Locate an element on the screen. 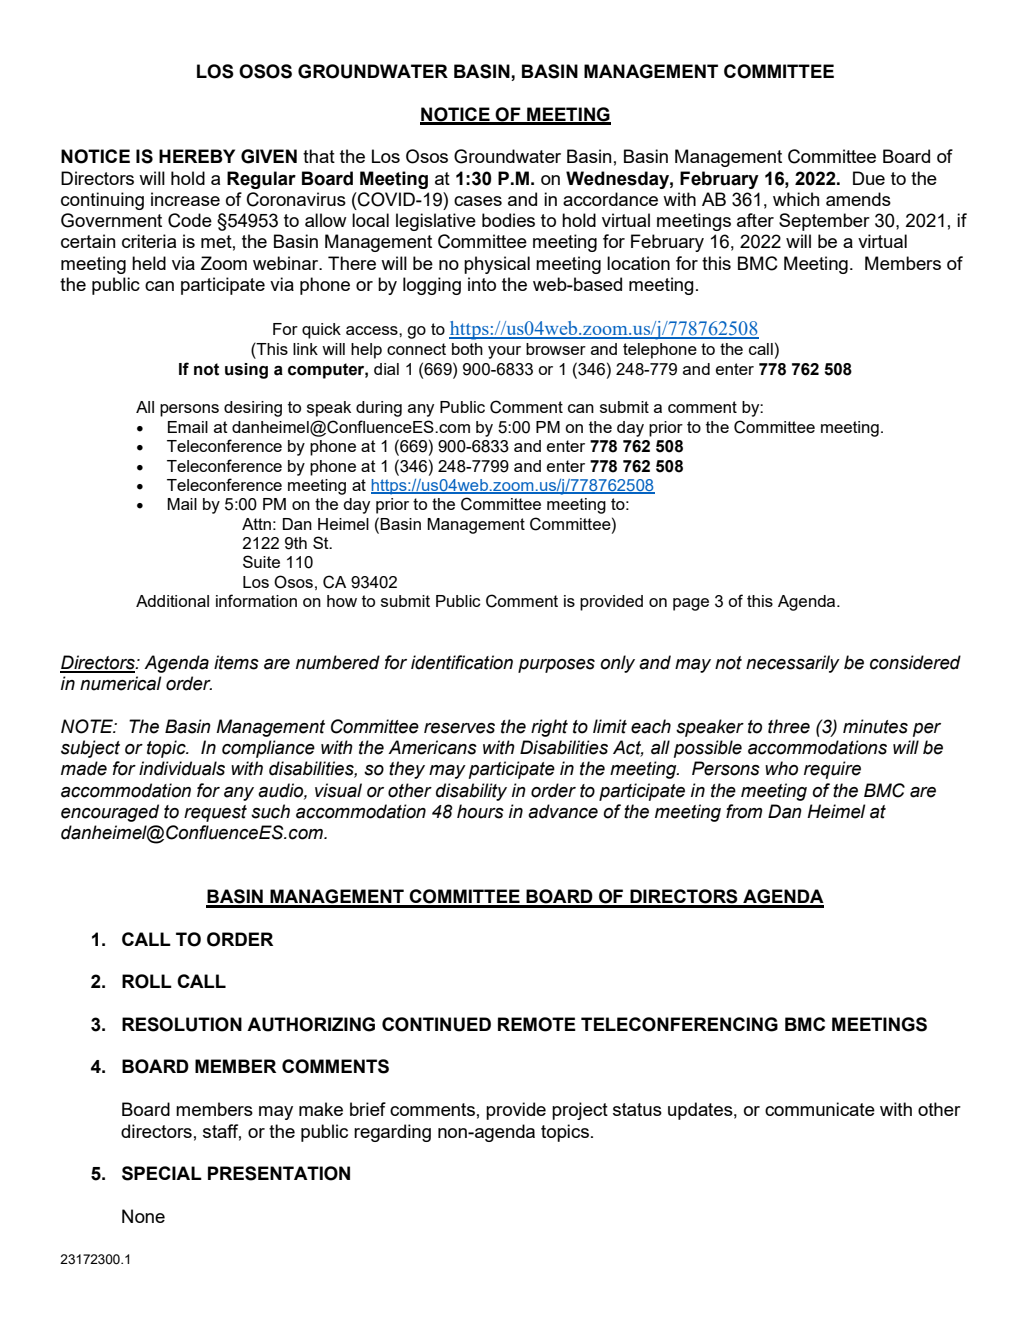 This screenshot has width=1031, height=1334. page is located at coordinates (691, 604).
